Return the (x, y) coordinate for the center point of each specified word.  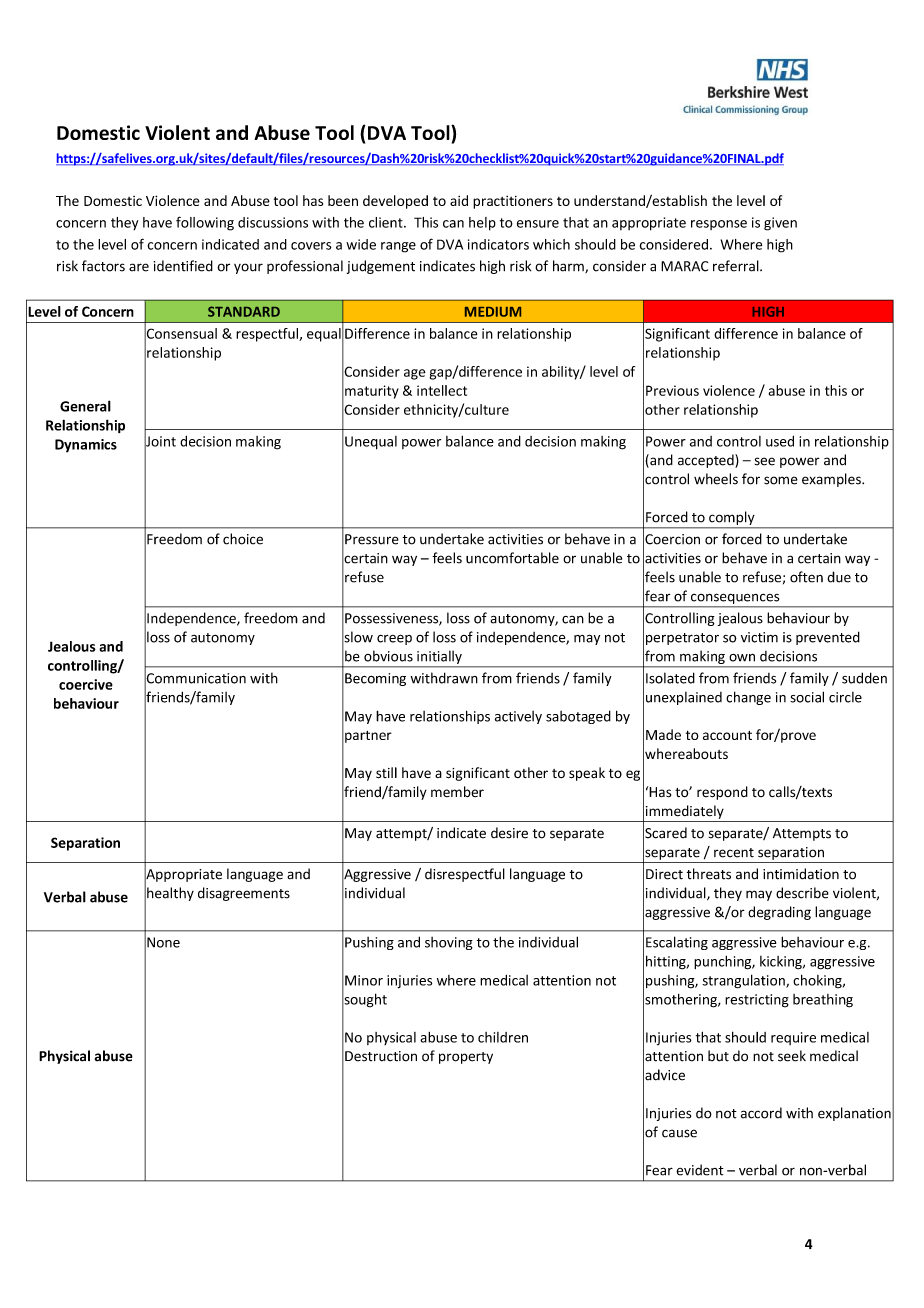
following (205, 223)
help (482, 224)
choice (243, 539)
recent (734, 853)
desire (509, 833)
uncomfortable (512, 558)
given (780, 224)
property (466, 1058)
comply (731, 518)
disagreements (244, 894)
